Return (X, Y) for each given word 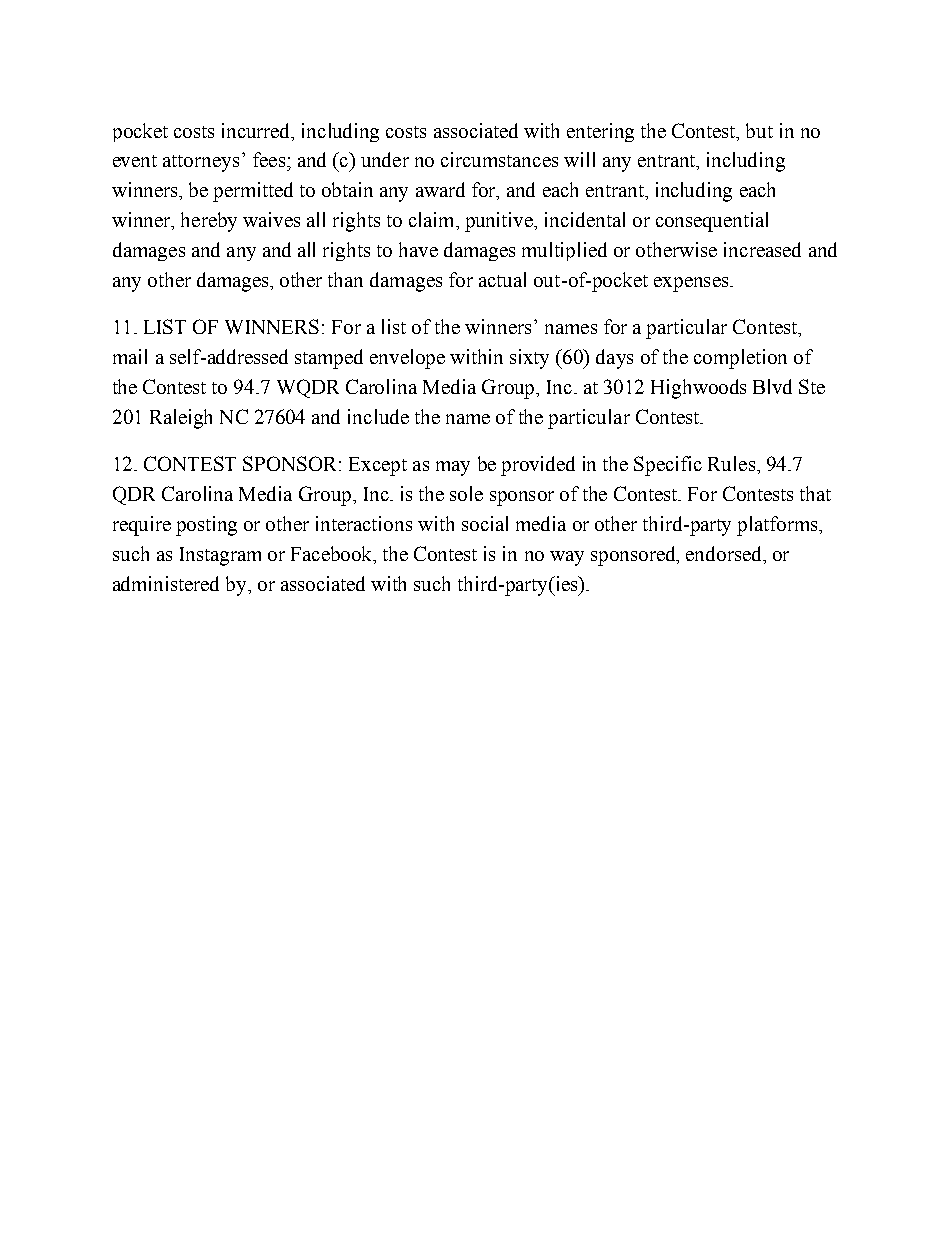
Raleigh (181, 419)
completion (740, 359)
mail (130, 356)
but (759, 130)
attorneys (201, 163)
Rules (731, 463)
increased (762, 249)
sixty (529, 359)
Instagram (220, 556)
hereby (209, 222)
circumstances (499, 159)
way (567, 558)
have (418, 249)
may (453, 468)
